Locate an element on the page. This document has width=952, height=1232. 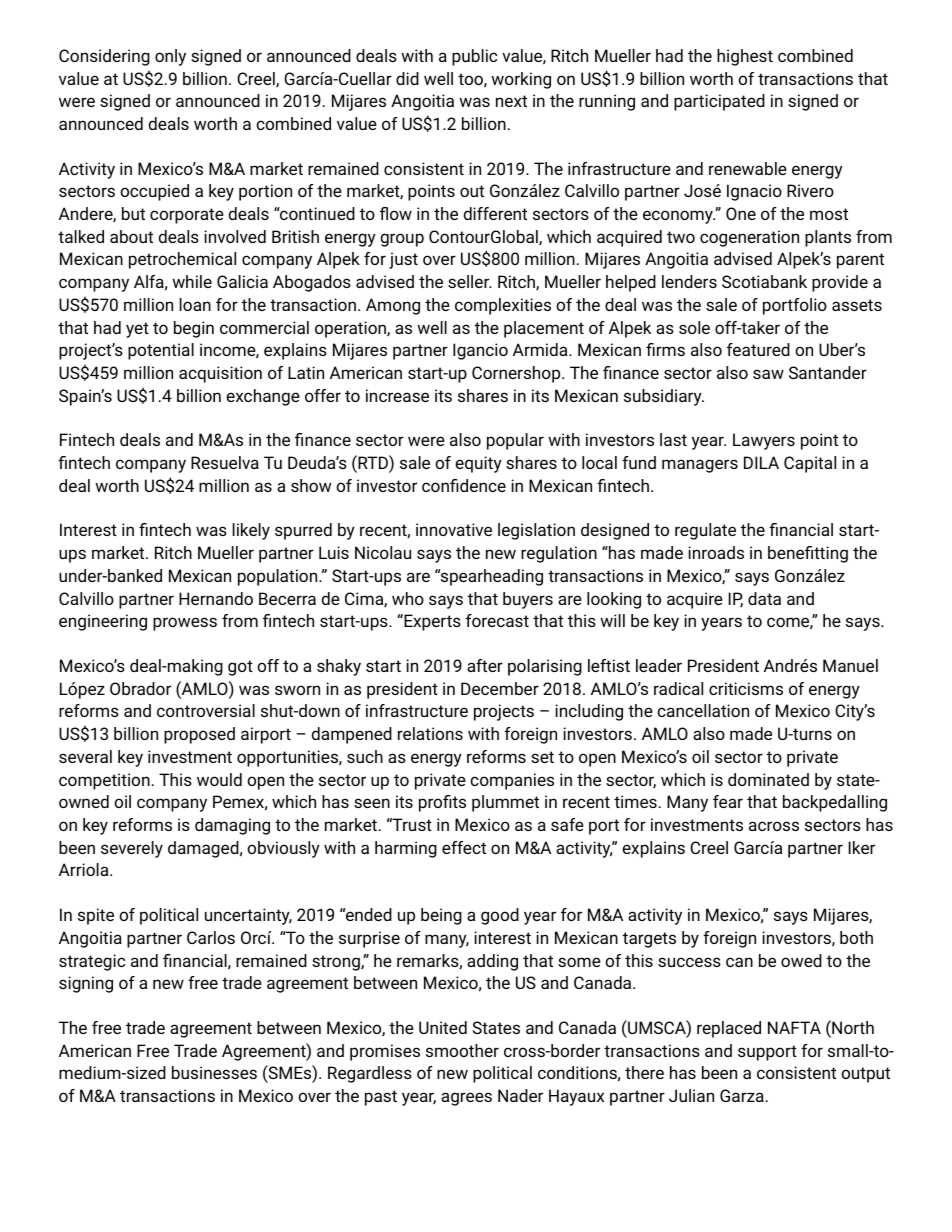
severely is located at coordinates (132, 849).
